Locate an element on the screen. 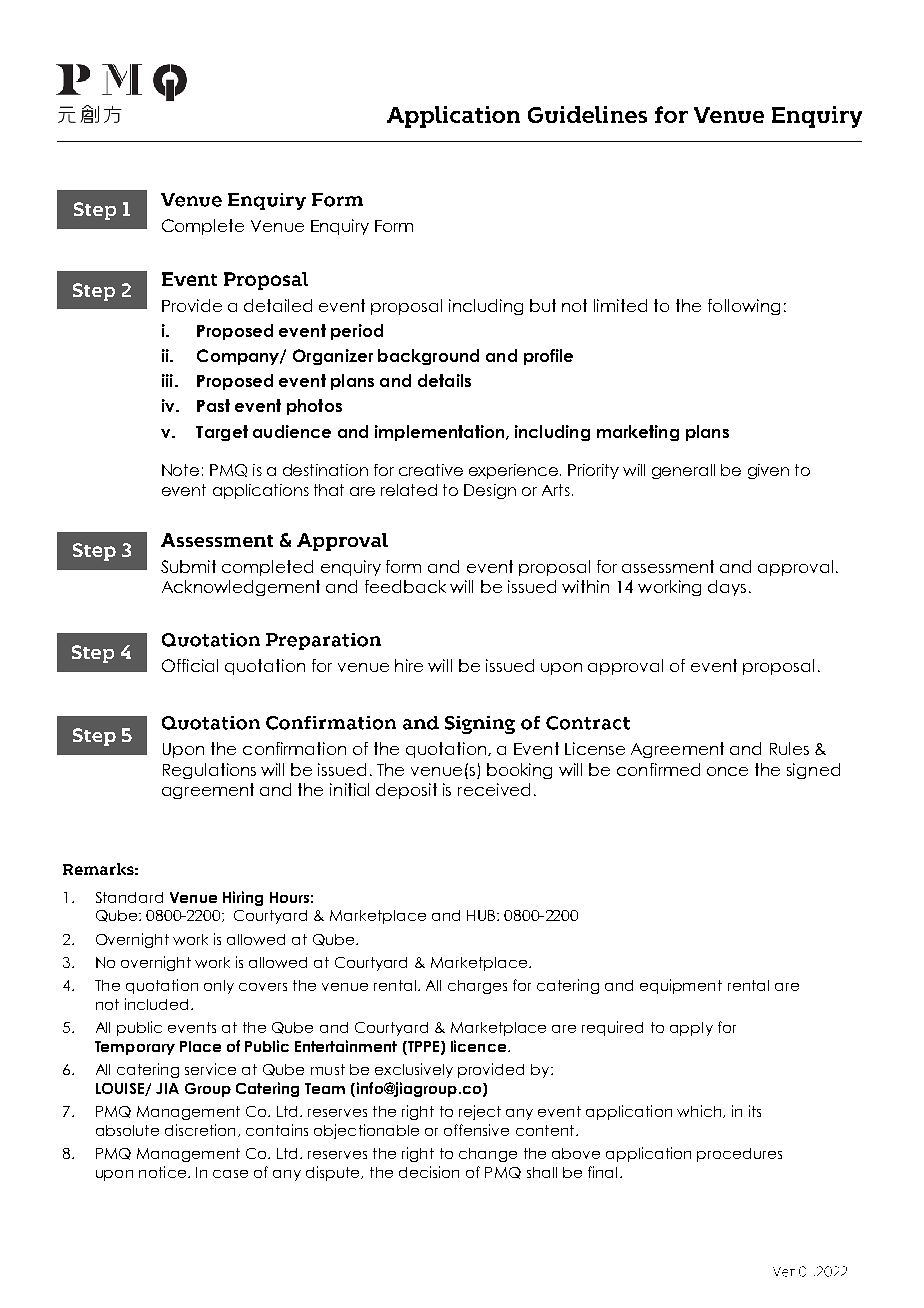 The width and height of the screenshot is (924, 1308). booking is located at coordinates (519, 771).
